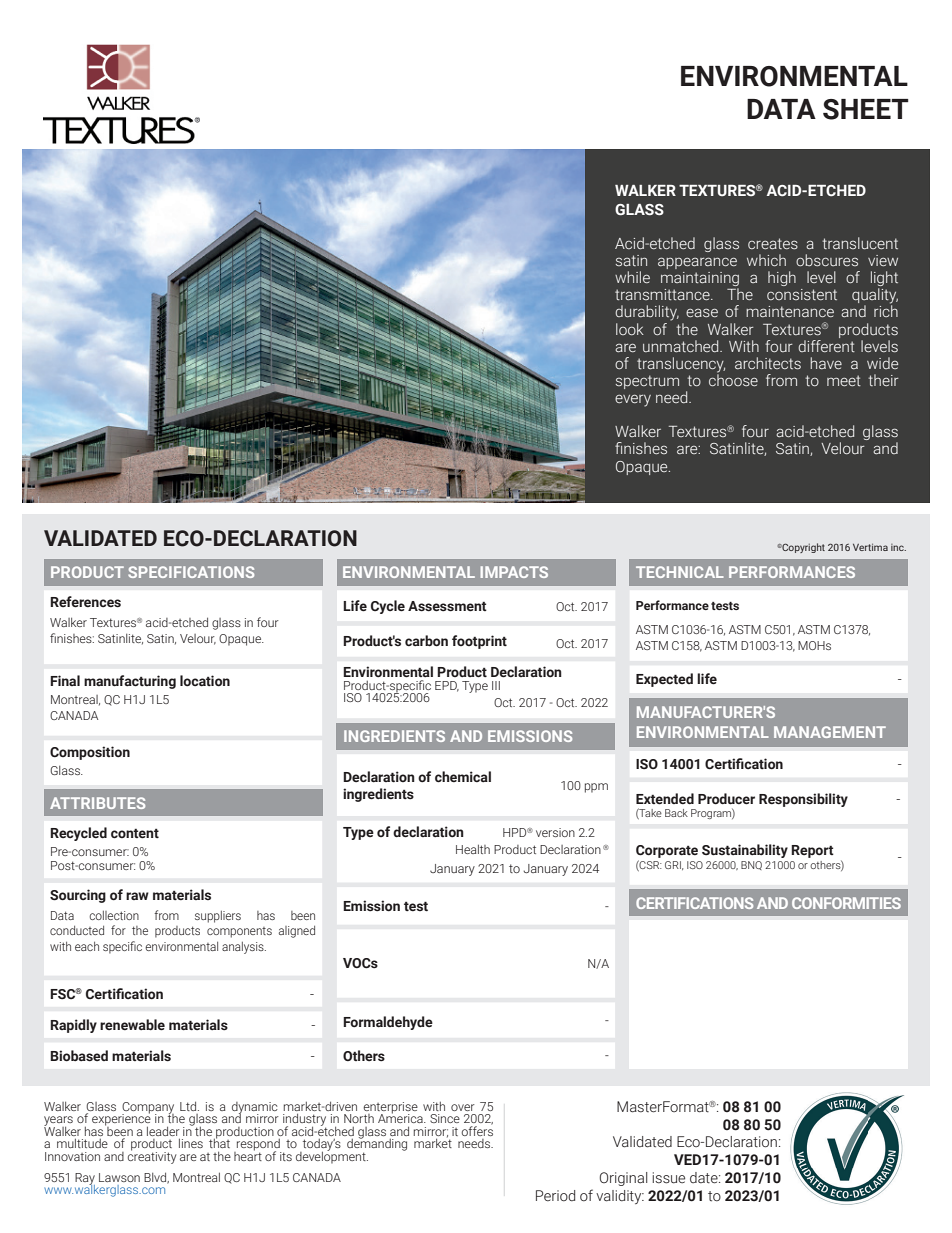 The height and width of the screenshot is (1233, 952). I want to click on References, so click(85, 602).
